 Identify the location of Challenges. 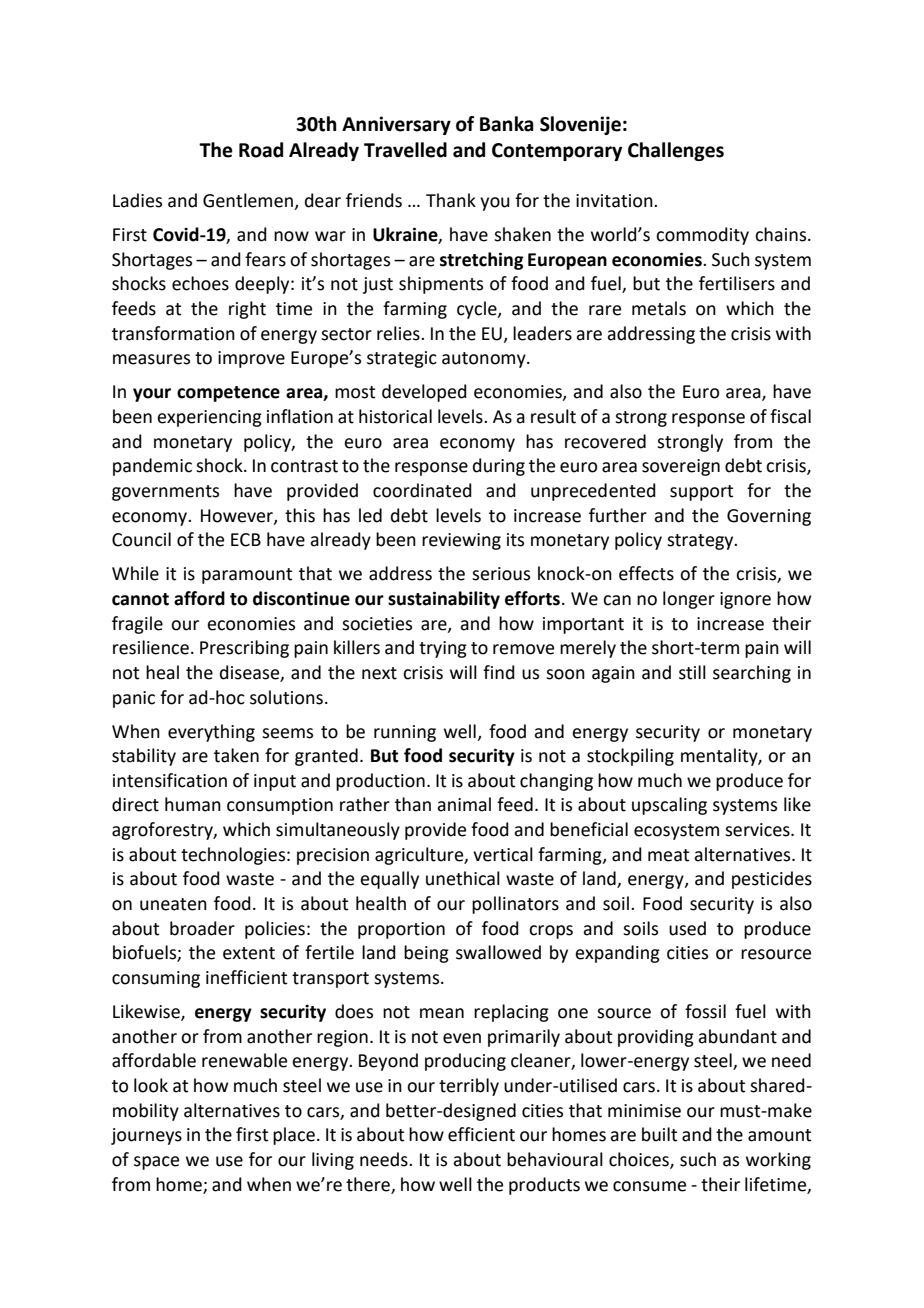
(676, 151).
